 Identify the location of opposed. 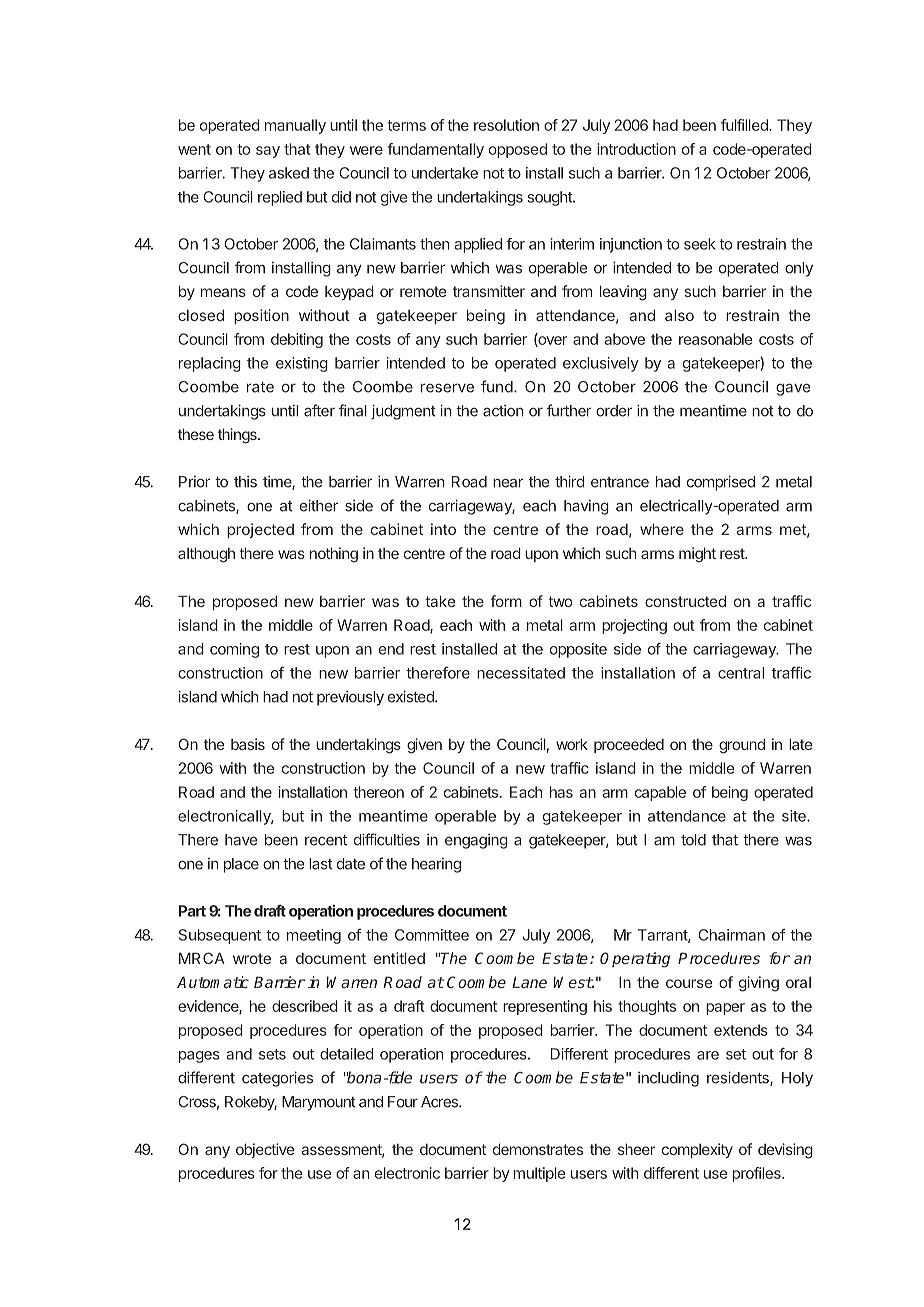
(518, 150).
